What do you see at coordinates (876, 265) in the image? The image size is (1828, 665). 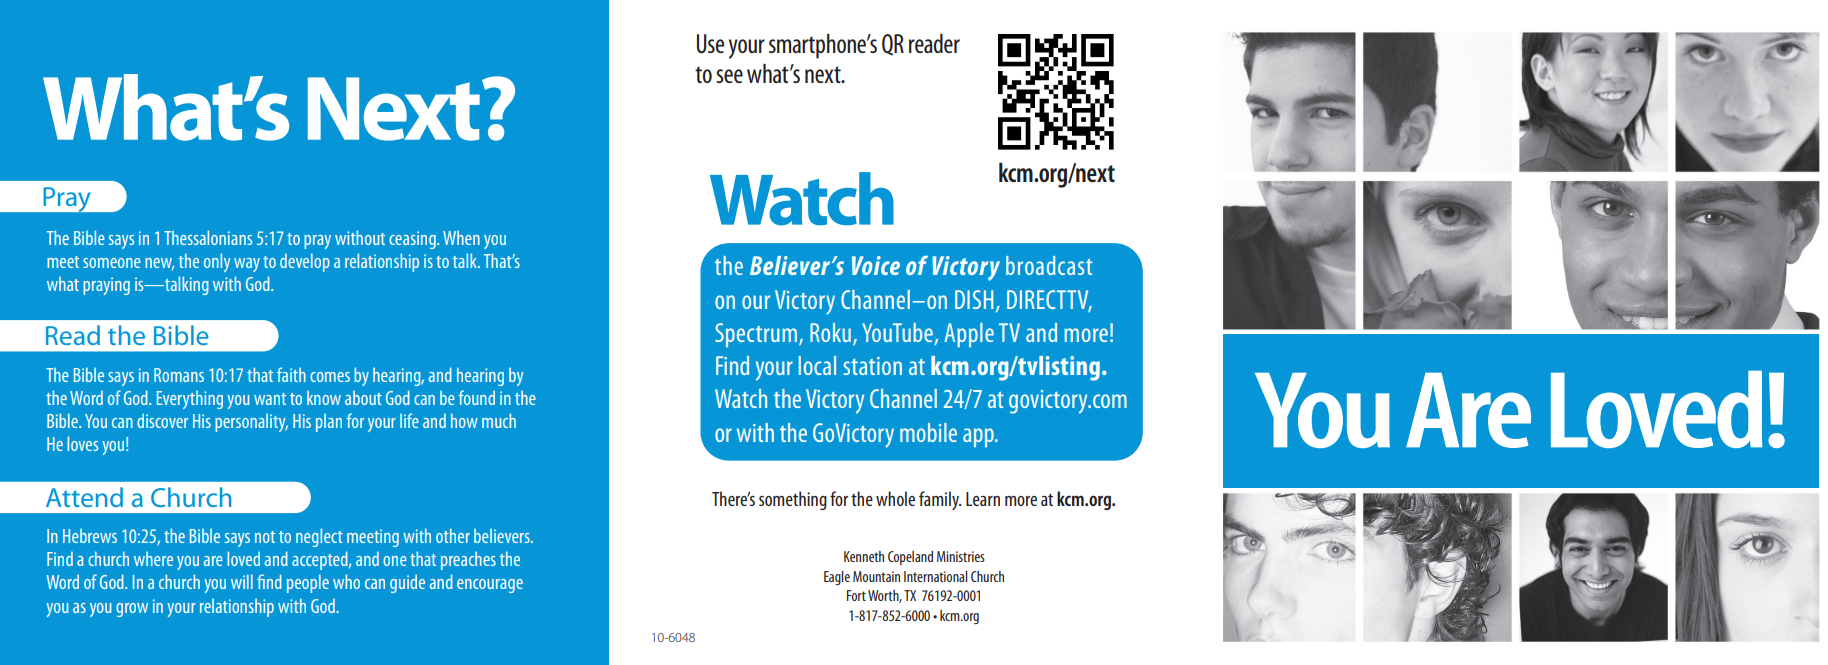 I see `Voice` at bounding box center [876, 265].
